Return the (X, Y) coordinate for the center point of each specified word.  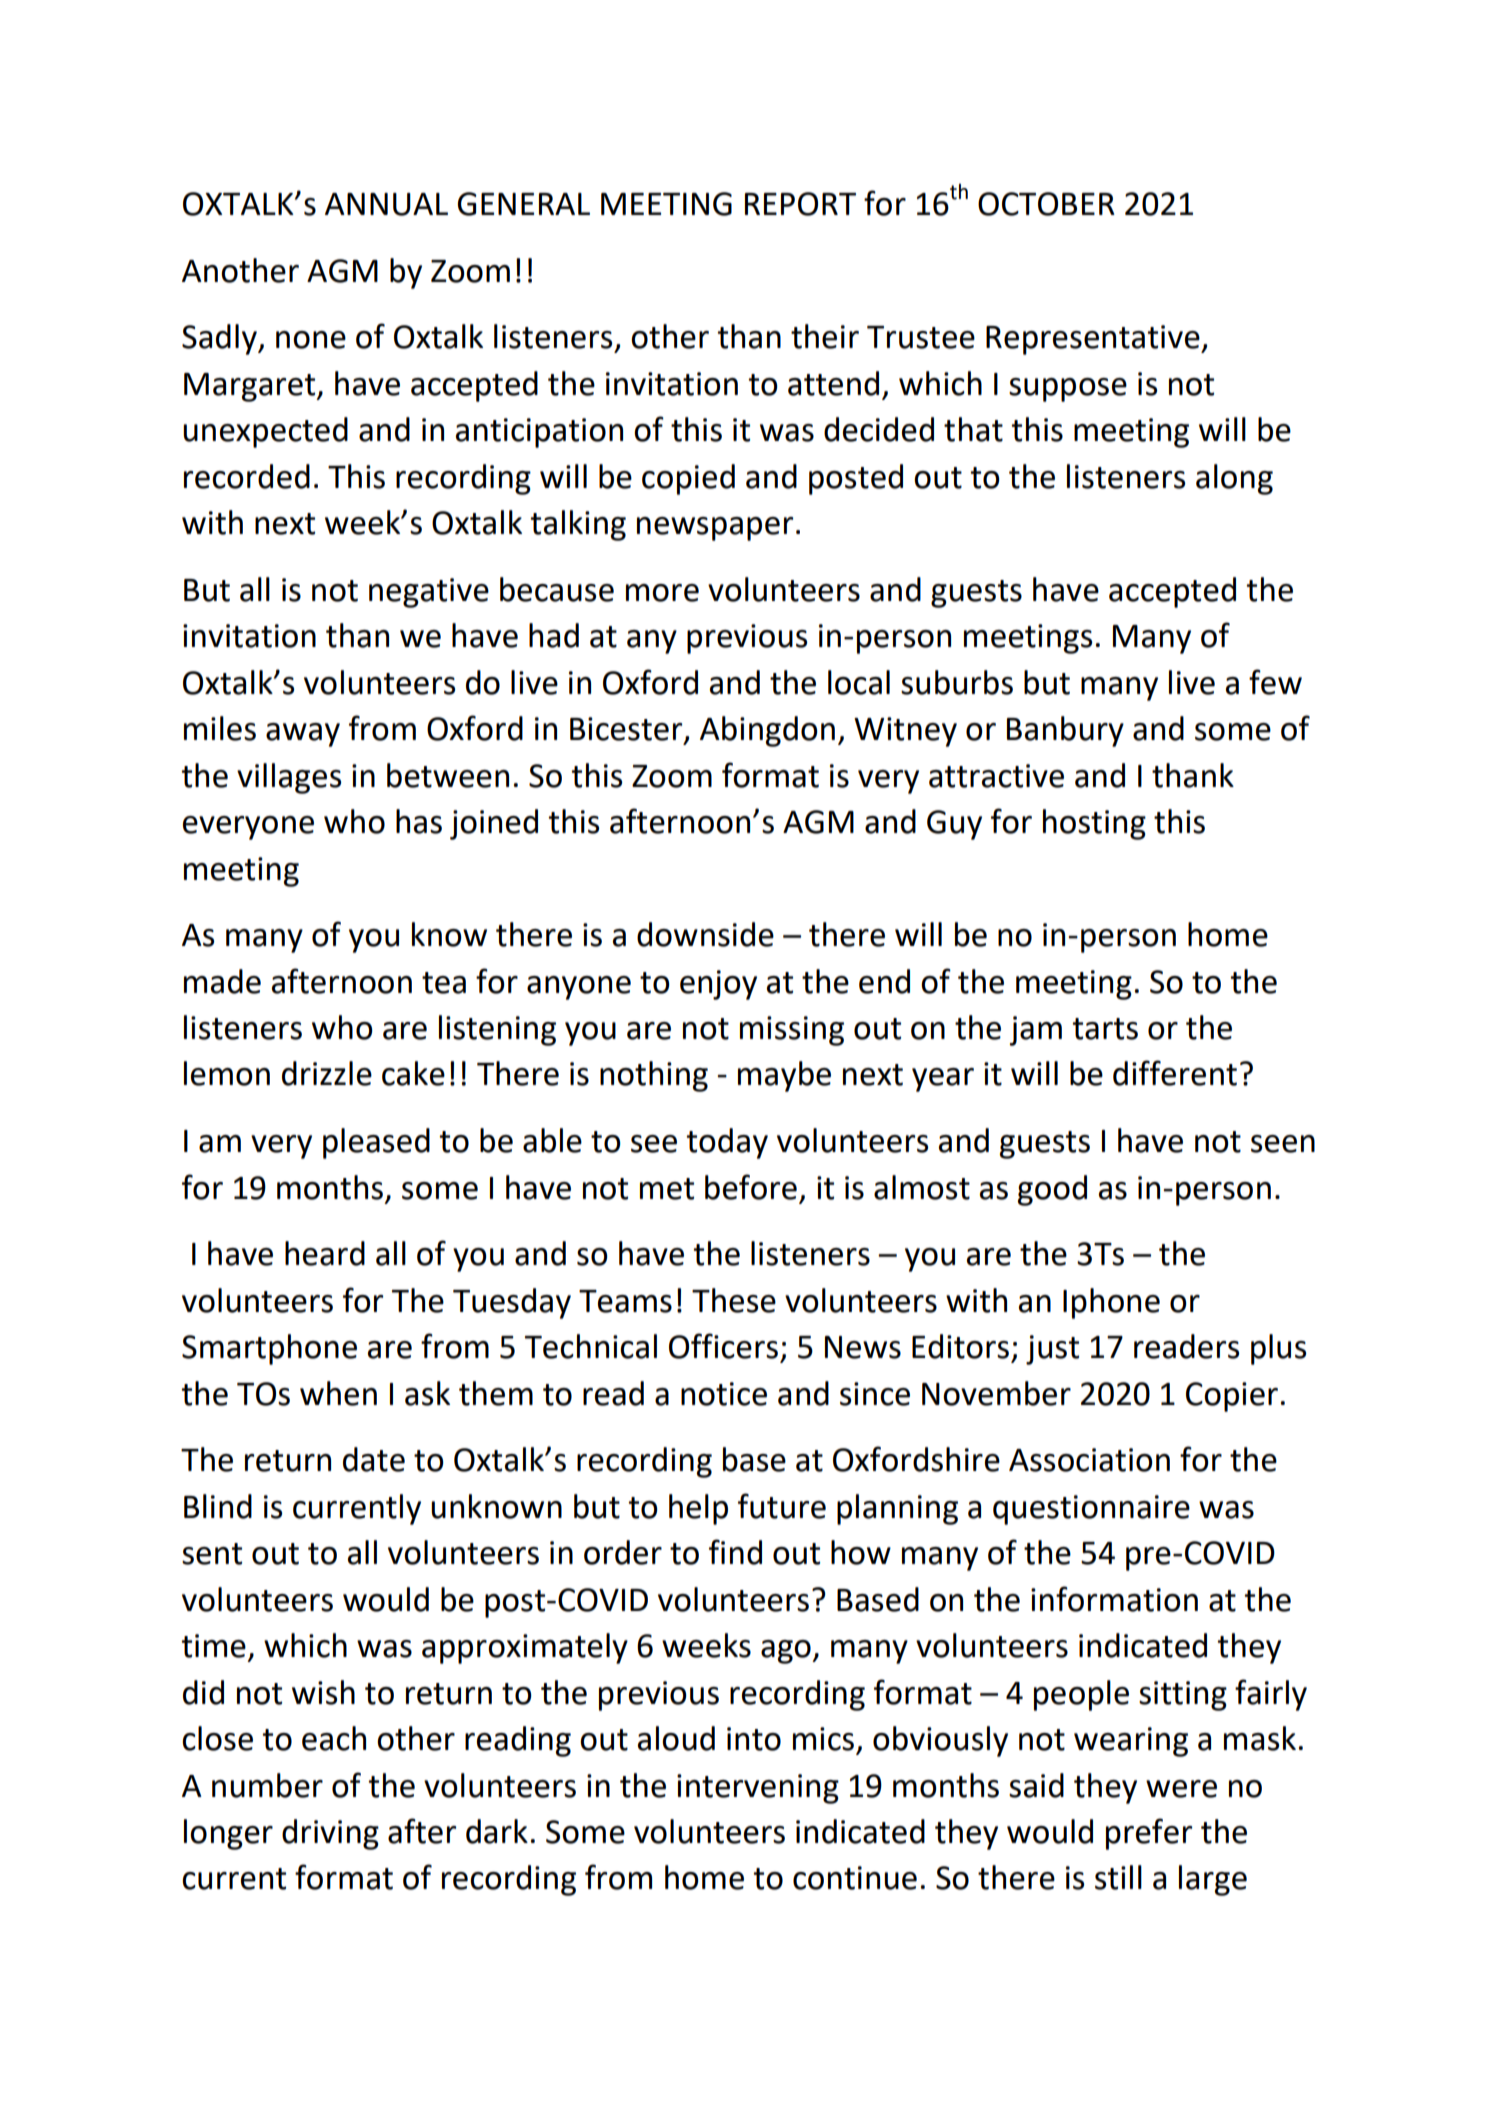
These (734, 1300)
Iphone (1111, 1303)
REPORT (800, 204)
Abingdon (767, 731)
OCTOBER (1046, 204)
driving (330, 1834)
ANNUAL (386, 204)
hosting (1094, 824)
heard (325, 1253)
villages (289, 778)
